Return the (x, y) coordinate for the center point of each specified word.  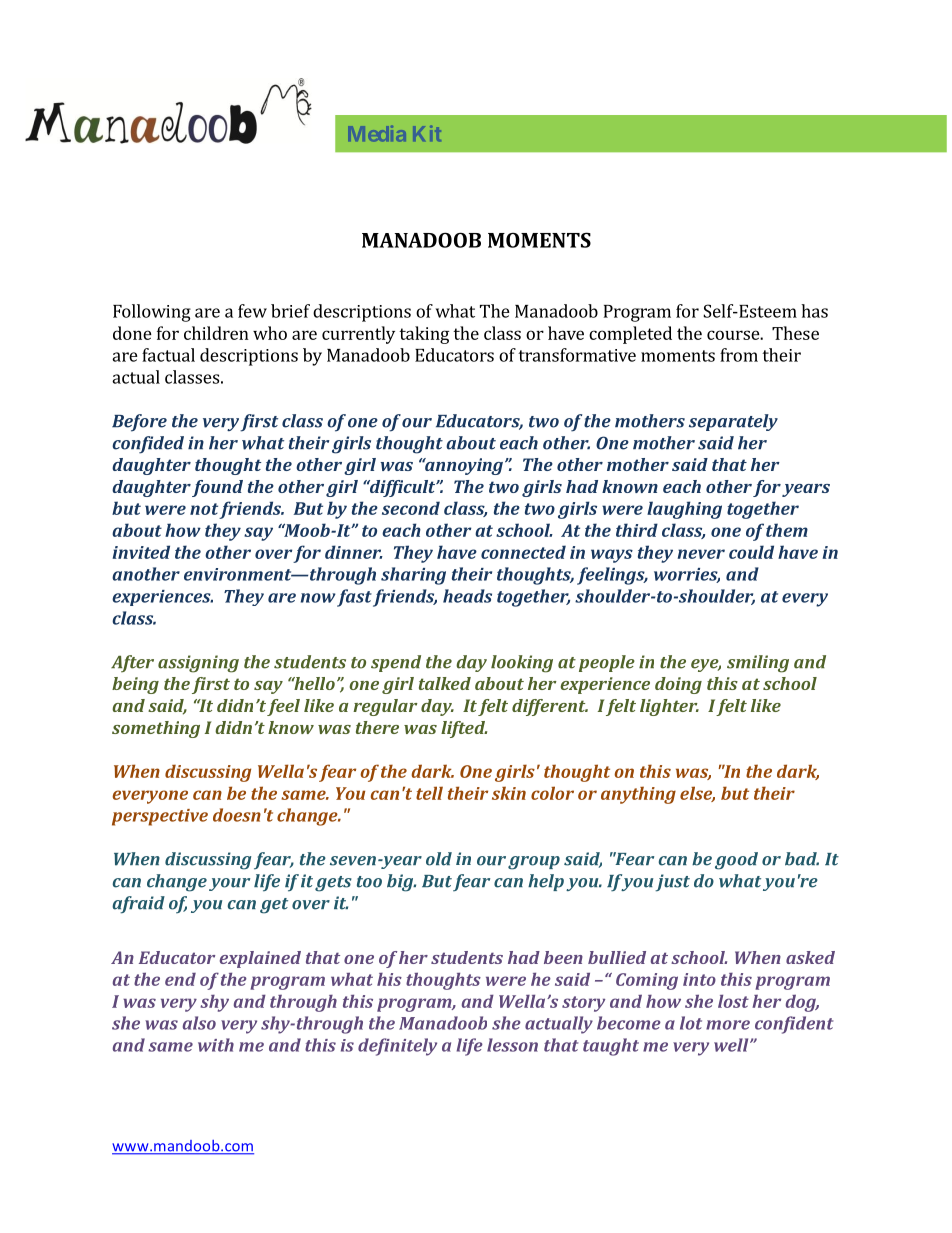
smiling (758, 664)
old (439, 859)
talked (445, 683)
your (229, 884)
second (411, 508)
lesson (512, 1045)
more (728, 1025)
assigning (198, 664)
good (736, 861)
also (199, 1023)
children (216, 333)
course (734, 335)
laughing (684, 510)
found (217, 488)
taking (424, 335)
